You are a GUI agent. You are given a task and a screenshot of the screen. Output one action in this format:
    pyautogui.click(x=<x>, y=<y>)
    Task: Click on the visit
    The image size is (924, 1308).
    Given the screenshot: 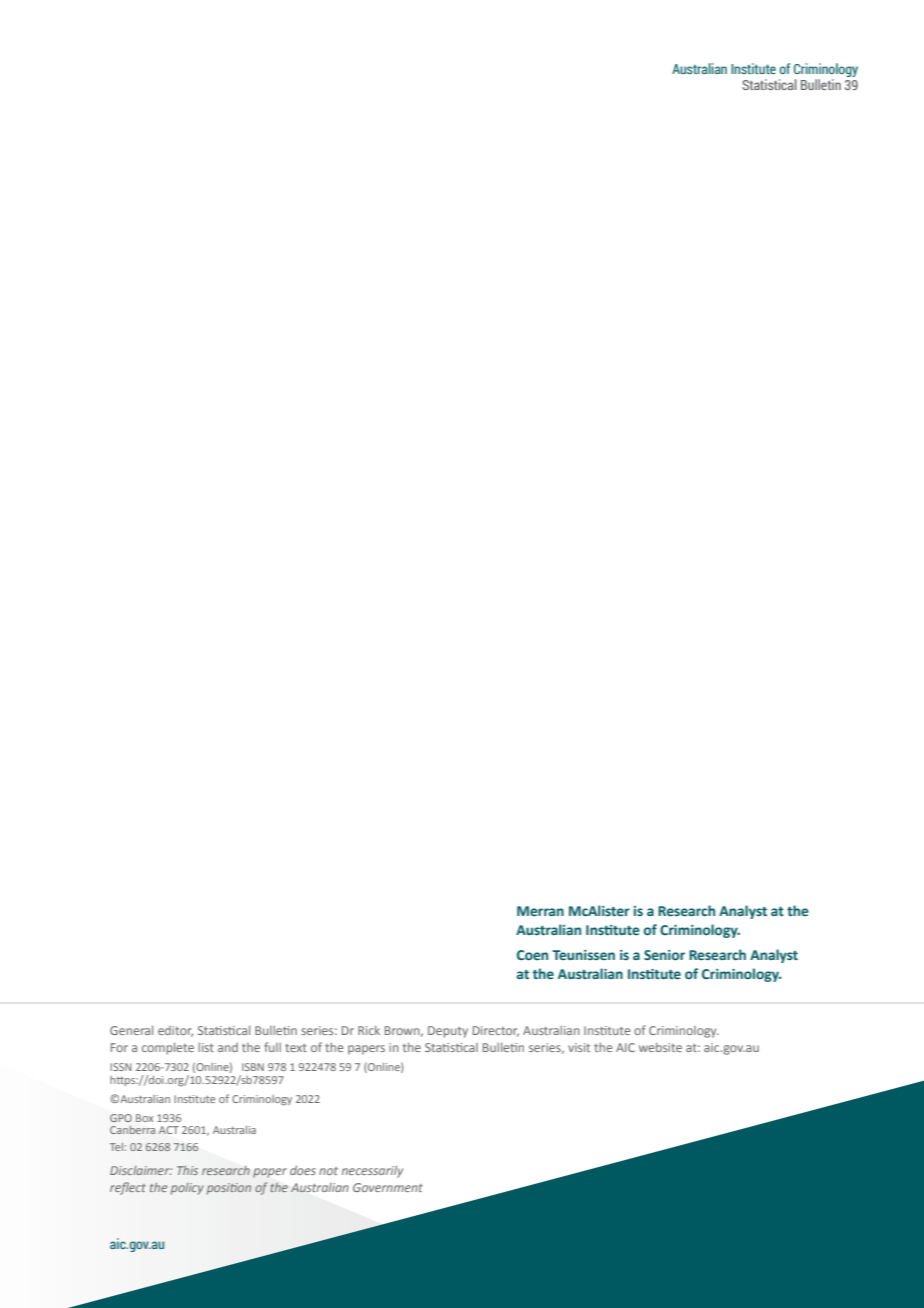 What is the action you would take?
    pyautogui.click(x=579, y=1047)
